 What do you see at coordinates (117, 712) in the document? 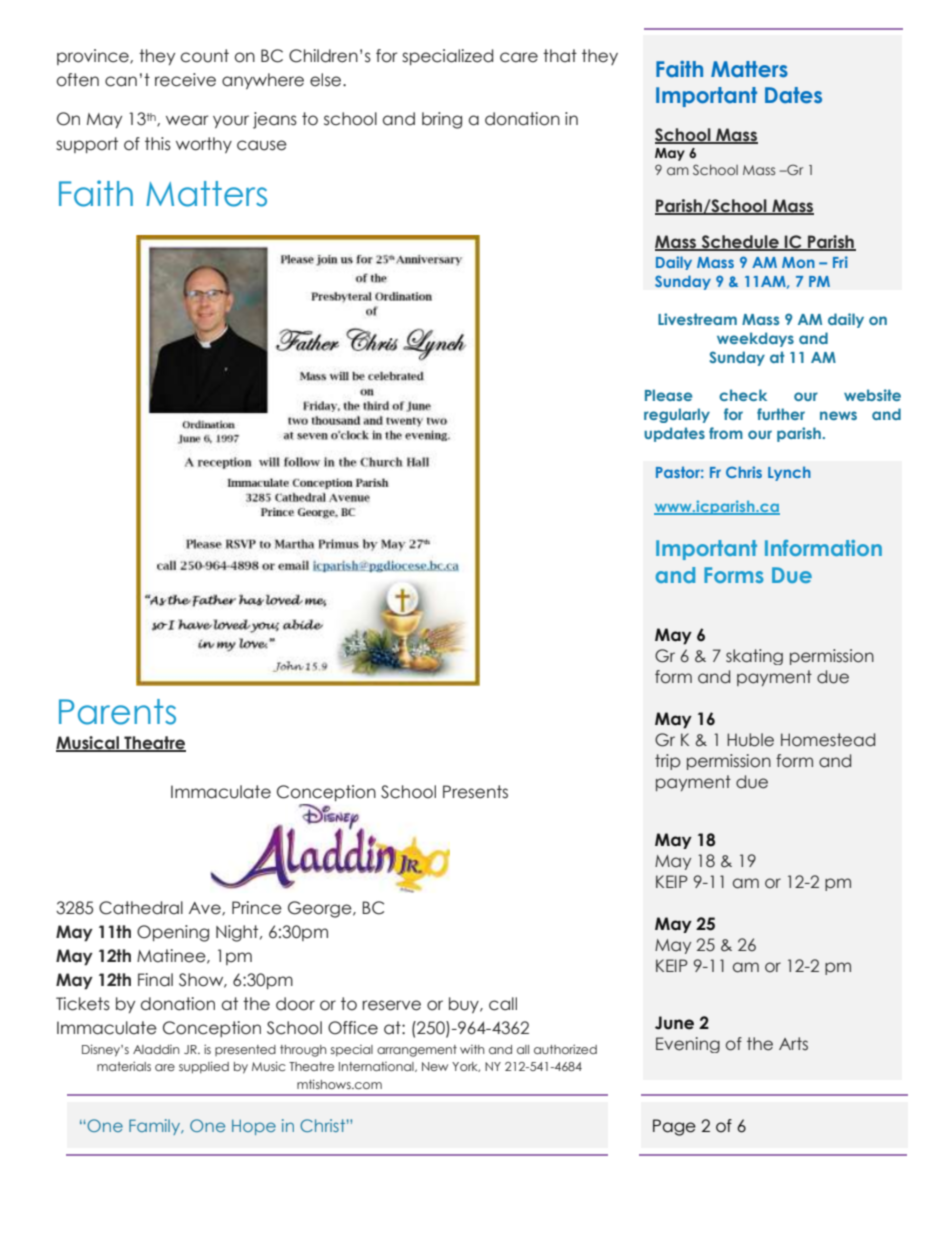
I see `Parents` at bounding box center [117, 712].
